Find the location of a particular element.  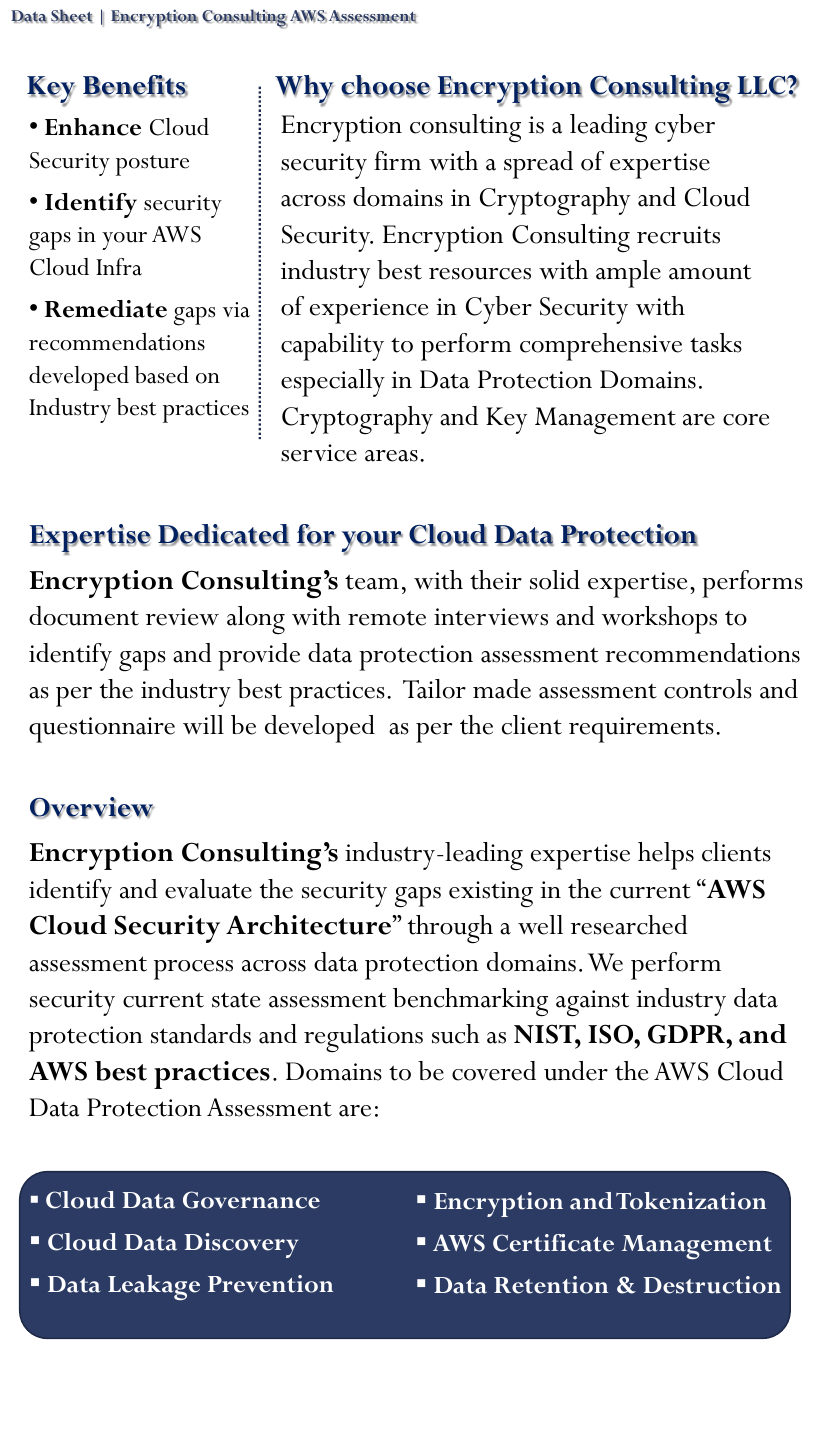

through is located at coordinates (450, 929).
